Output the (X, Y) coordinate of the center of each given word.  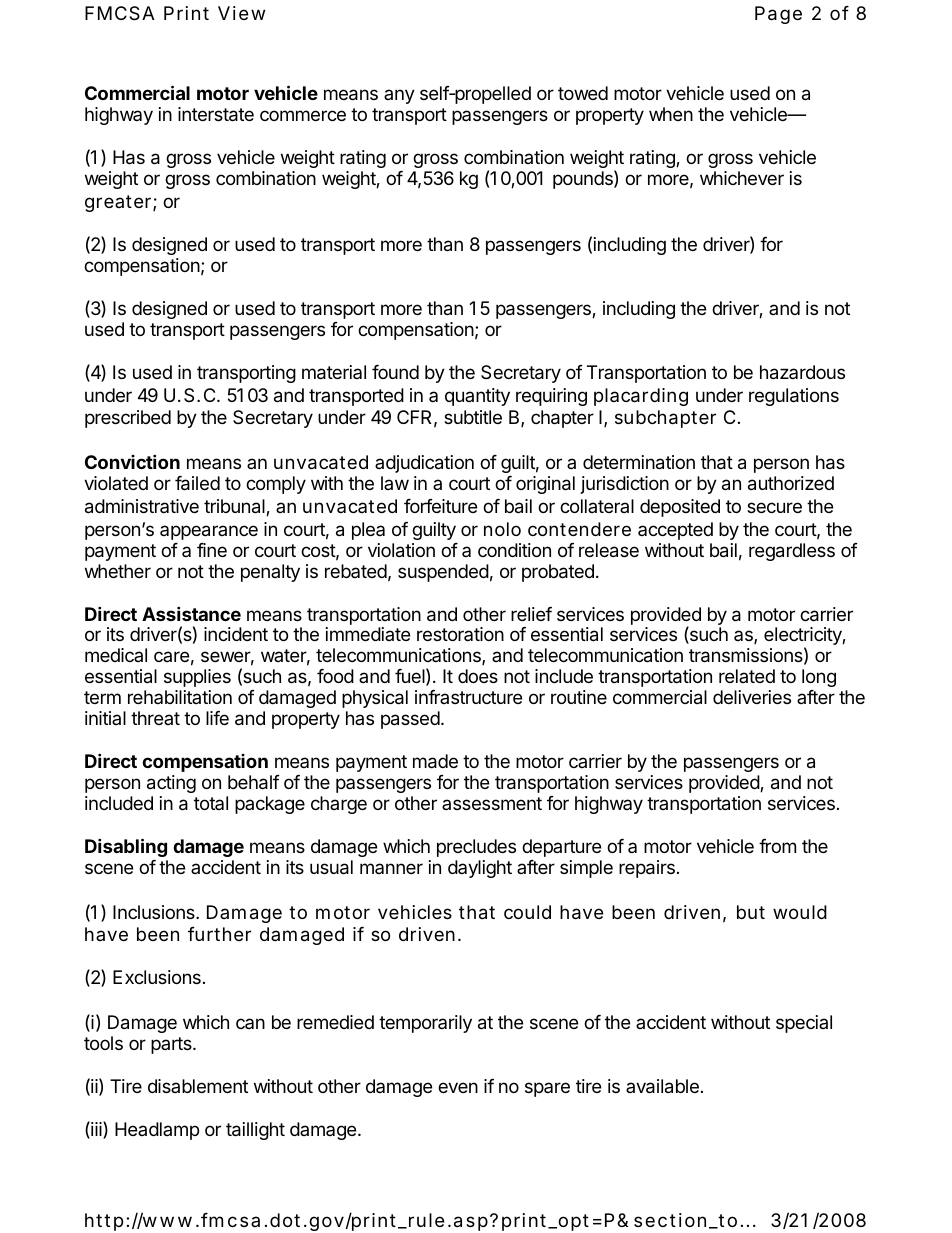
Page (778, 15)
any (399, 96)
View (241, 13)
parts (172, 1045)
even (458, 1087)
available (662, 1086)
